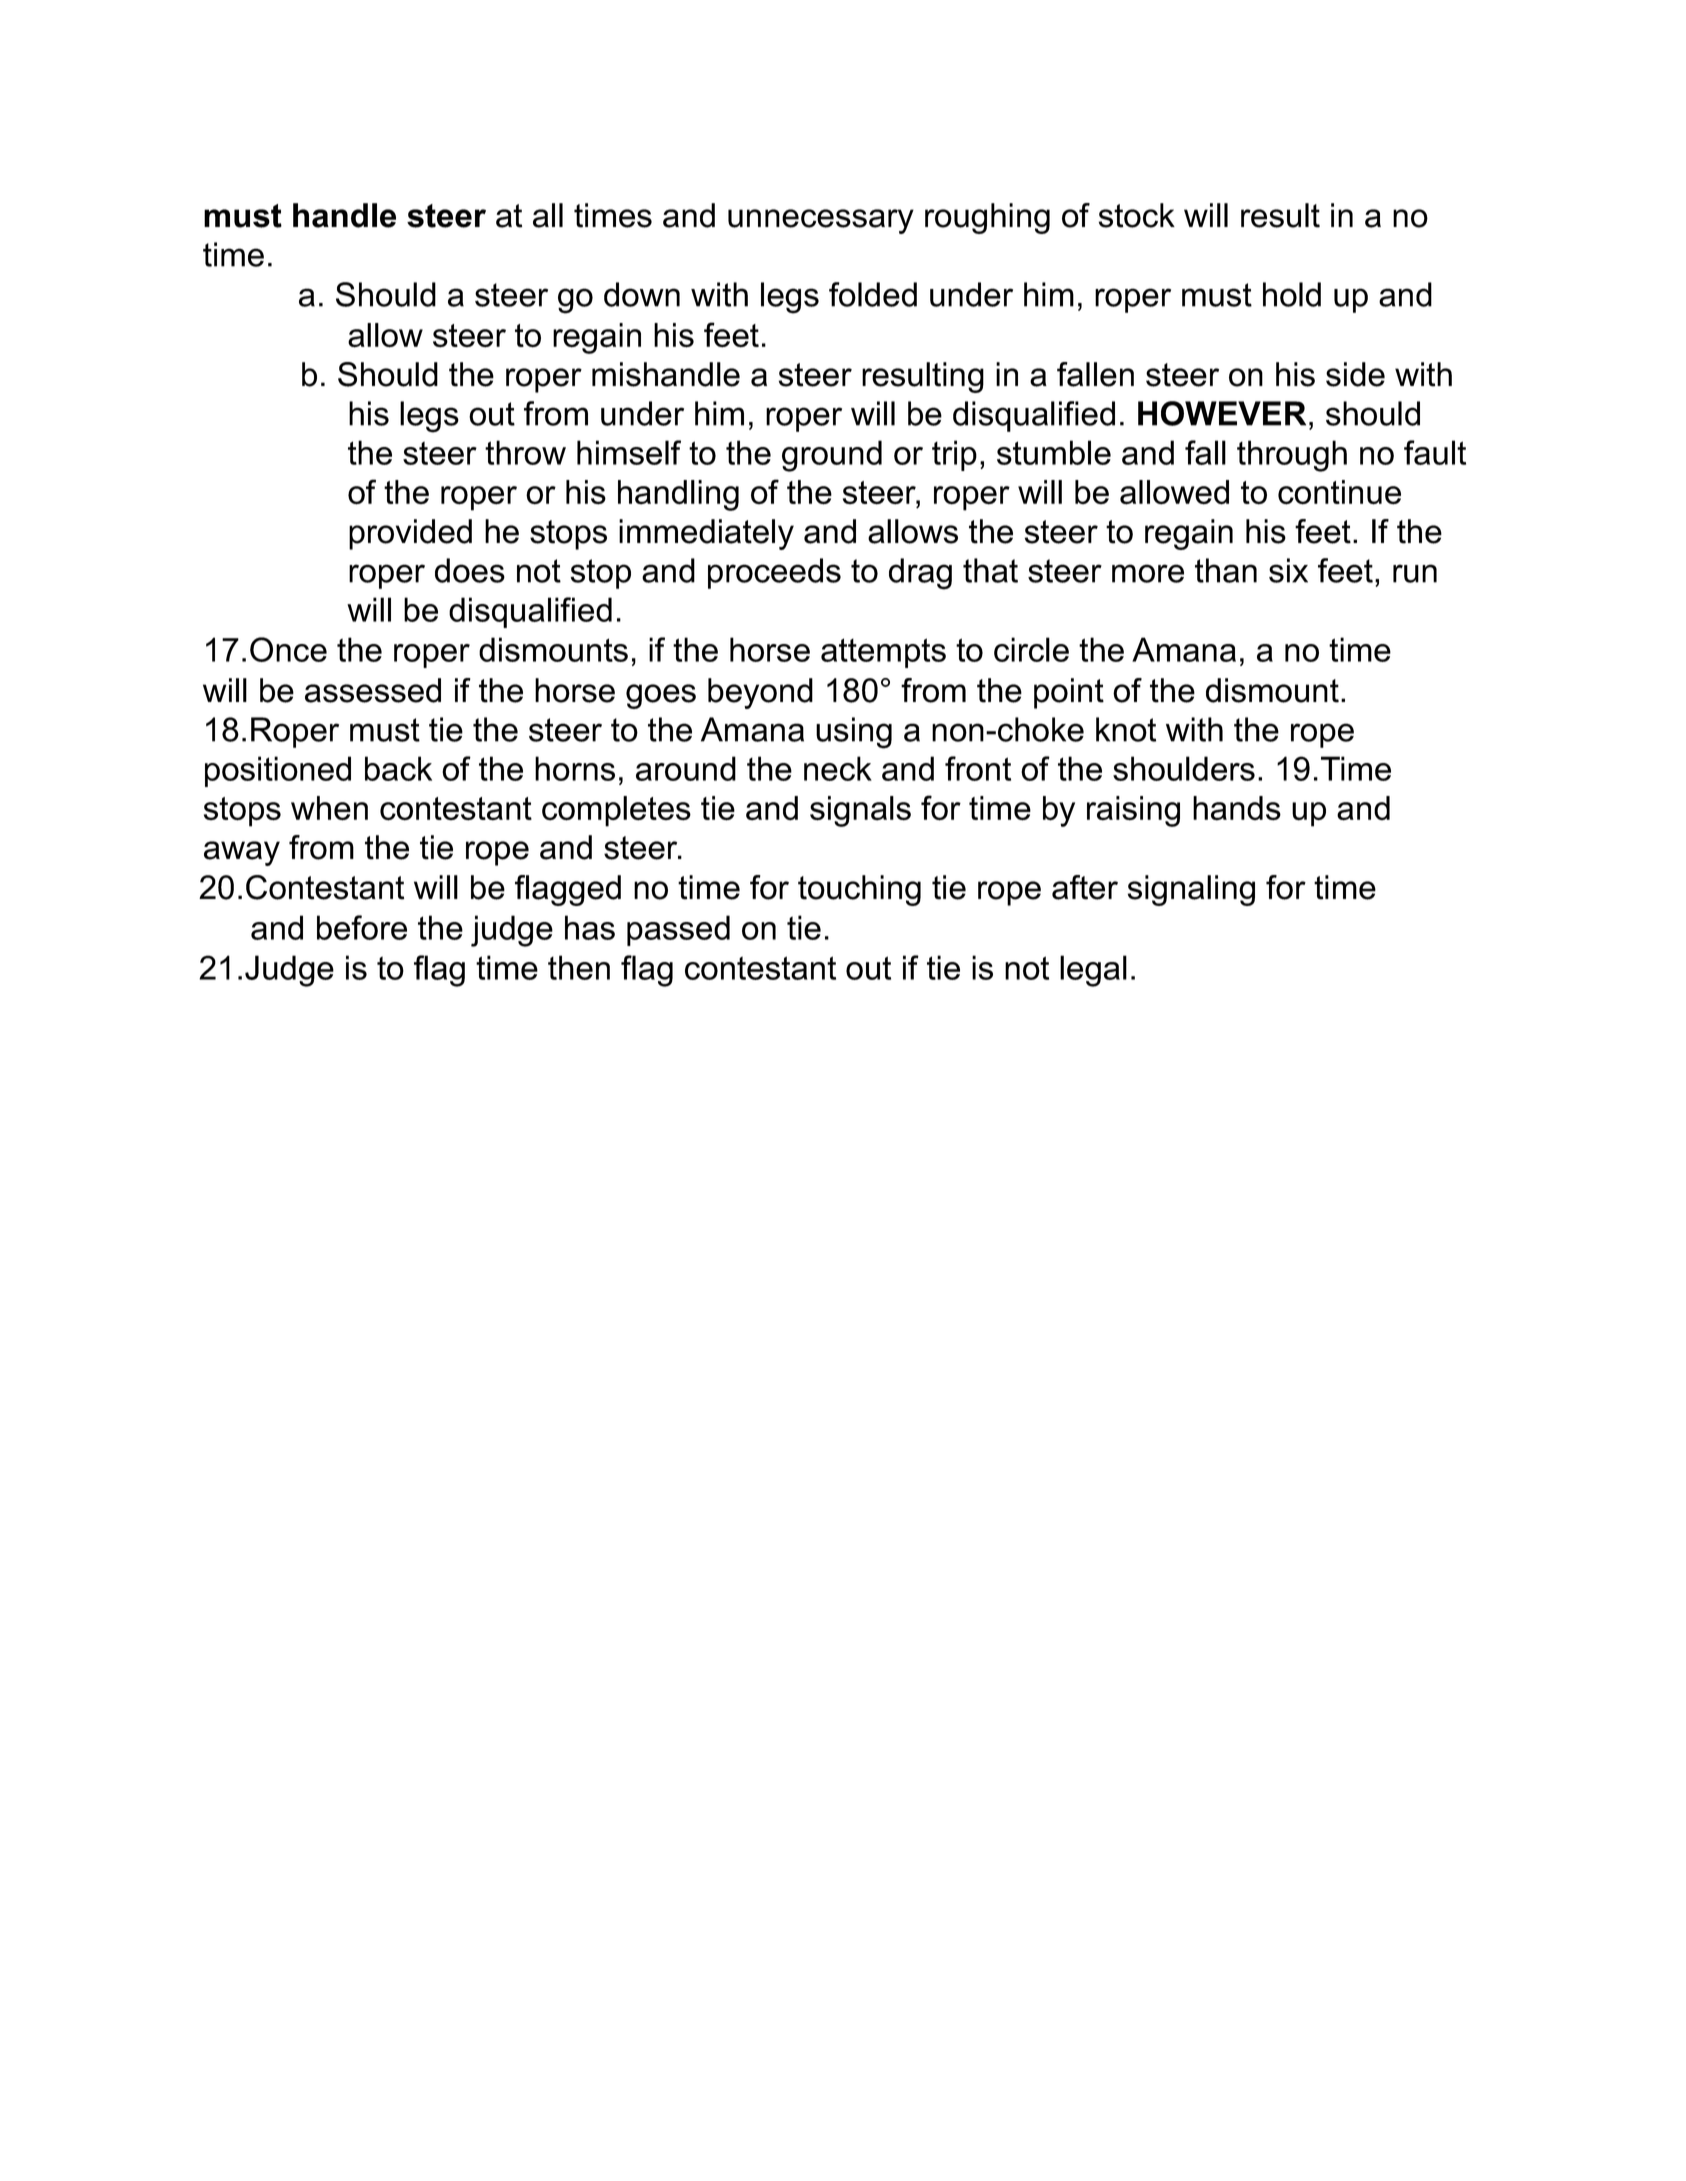 The image size is (1686, 2181). What do you see at coordinates (362, 927) in the screenshot?
I see `before` at bounding box center [362, 927].
